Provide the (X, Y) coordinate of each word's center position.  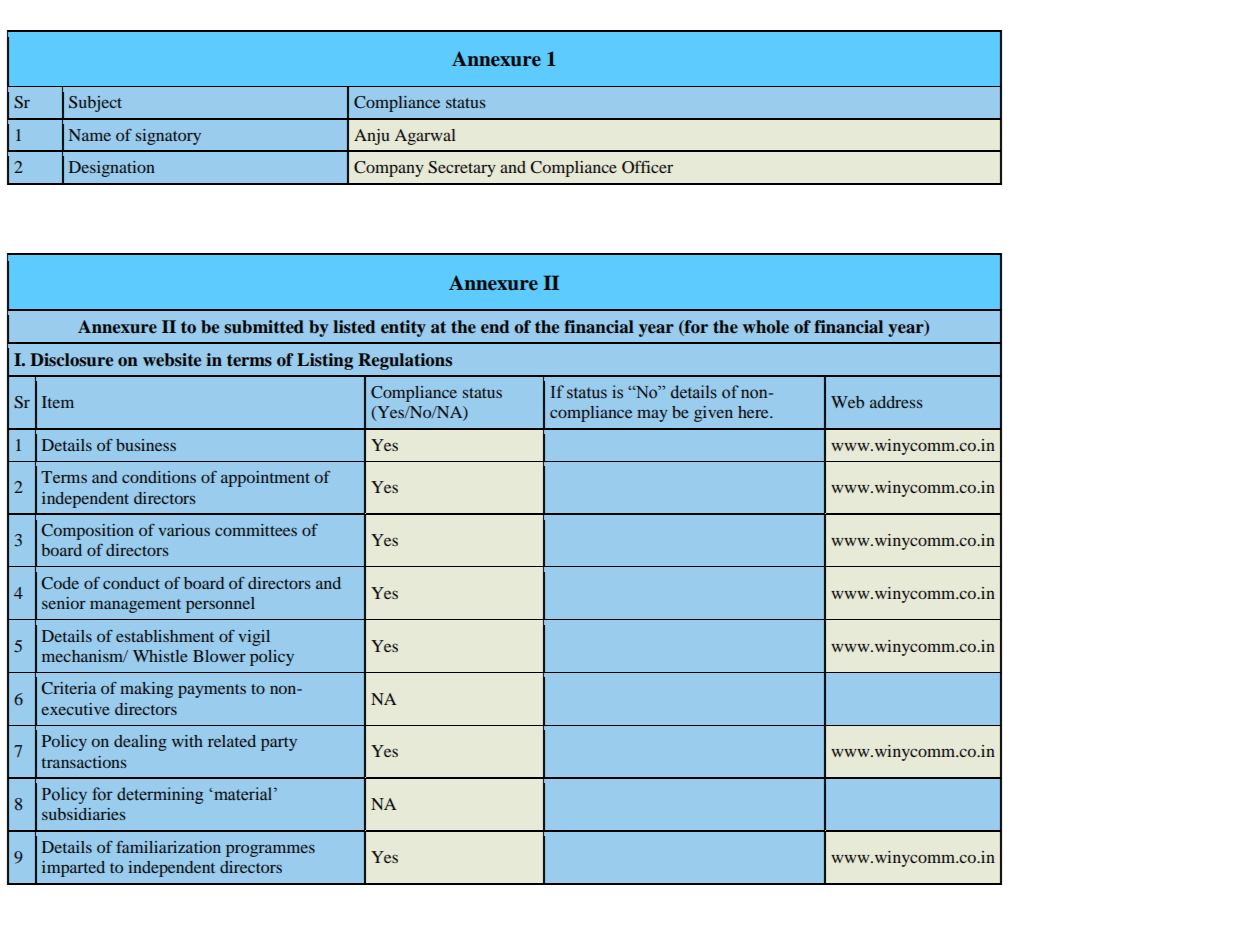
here (754, 412)
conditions (159, 477)
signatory (168, 137)
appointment (265, 479)
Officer (647, 167)
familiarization (168, 847)
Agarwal (425, 137)
